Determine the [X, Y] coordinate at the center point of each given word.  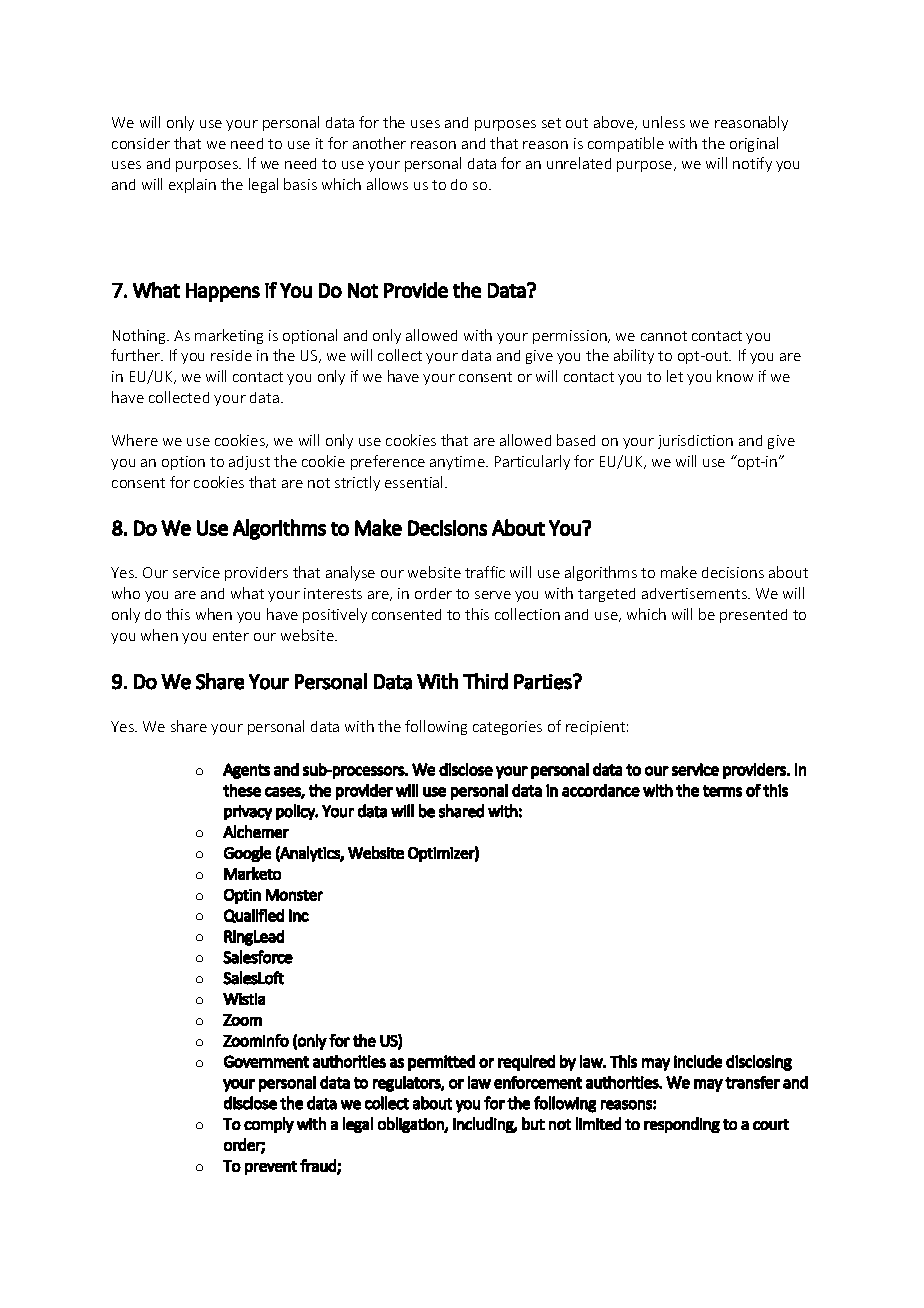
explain [192, 185]
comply [269, 1125]
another [379, 143]
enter [231, 636]
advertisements [695, 593]
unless [664, 122]
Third [485, 681]
